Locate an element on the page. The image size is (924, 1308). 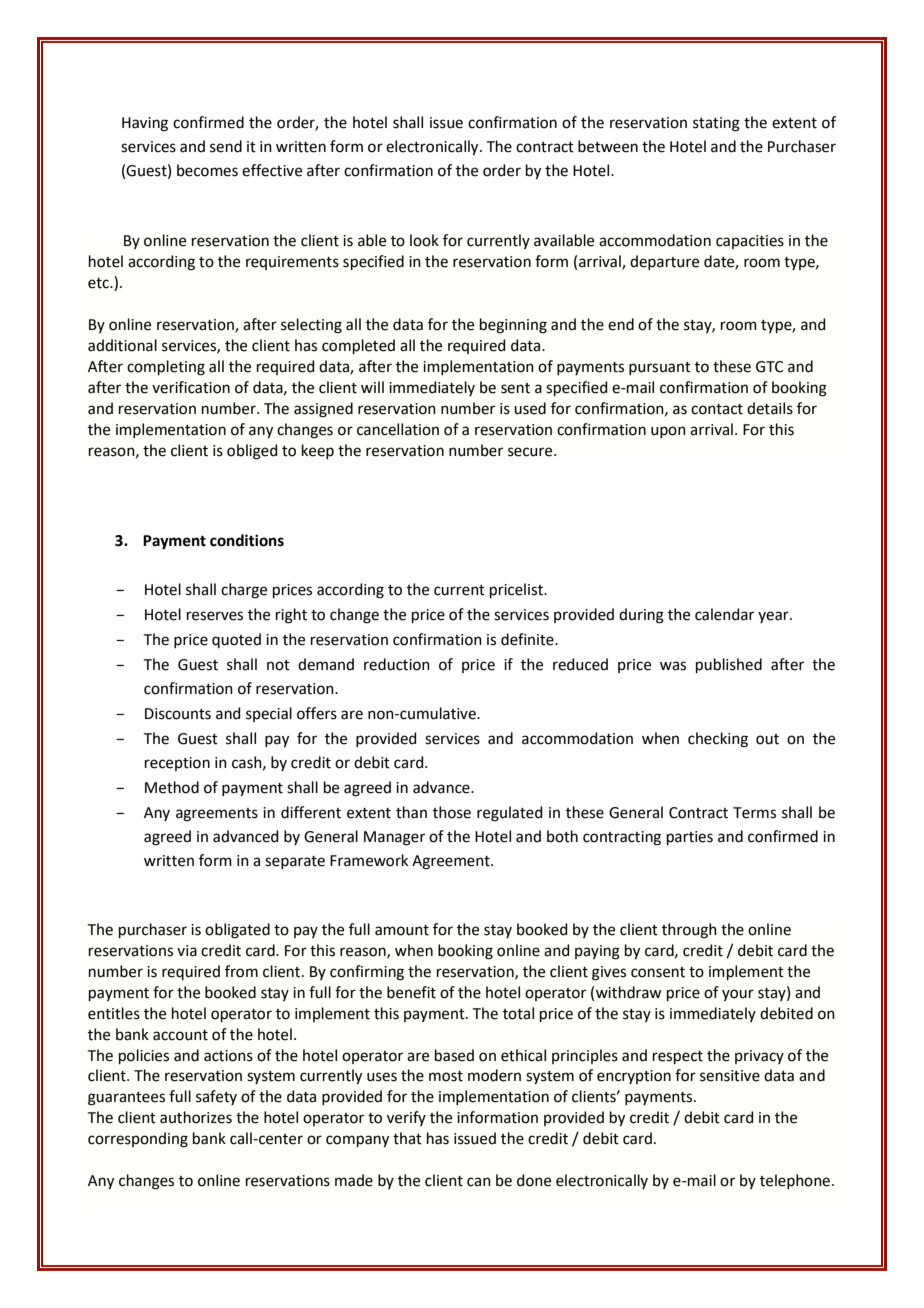
parties is located at coordinates (690, 838).
